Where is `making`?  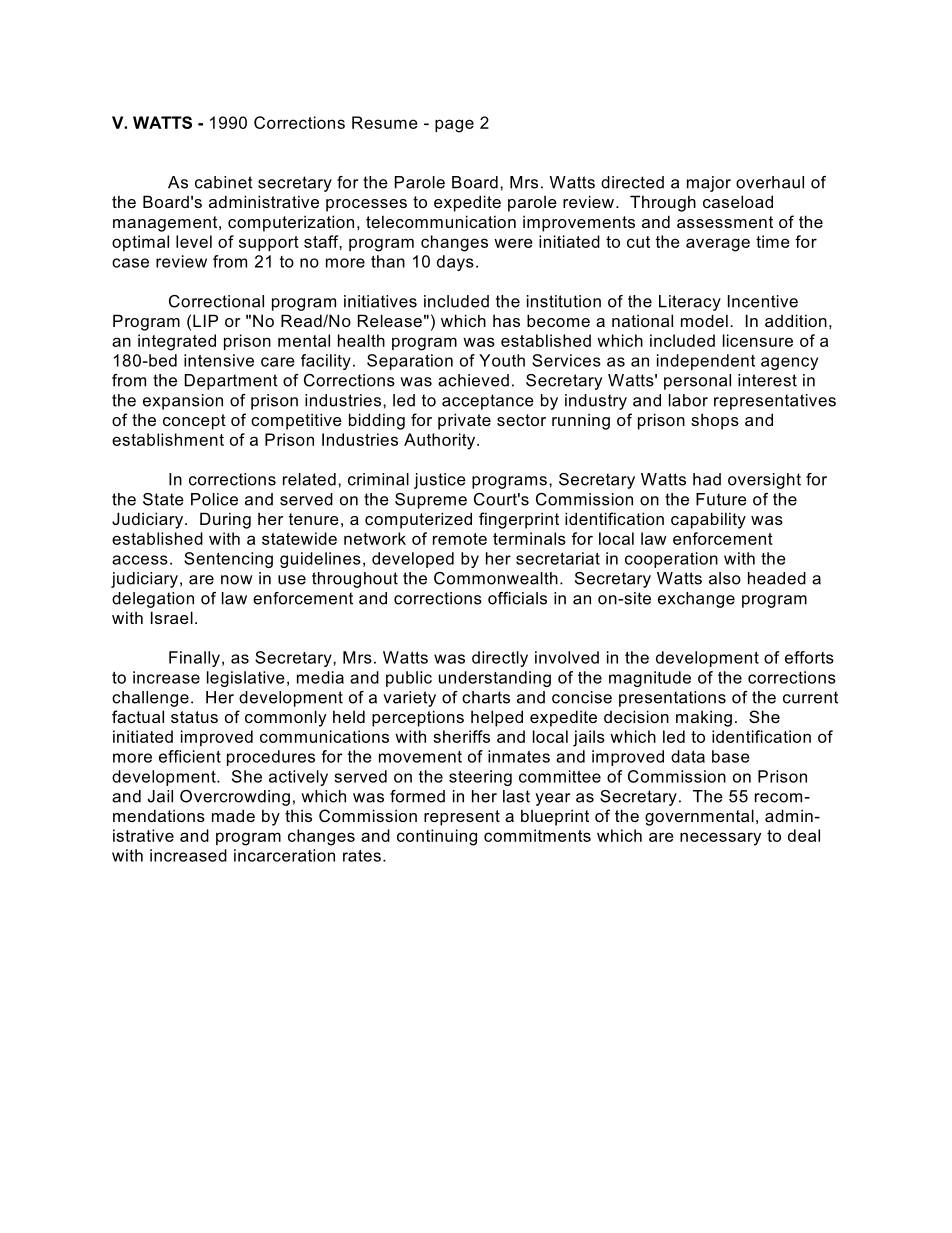
making is located at coordinates (704, 718).
